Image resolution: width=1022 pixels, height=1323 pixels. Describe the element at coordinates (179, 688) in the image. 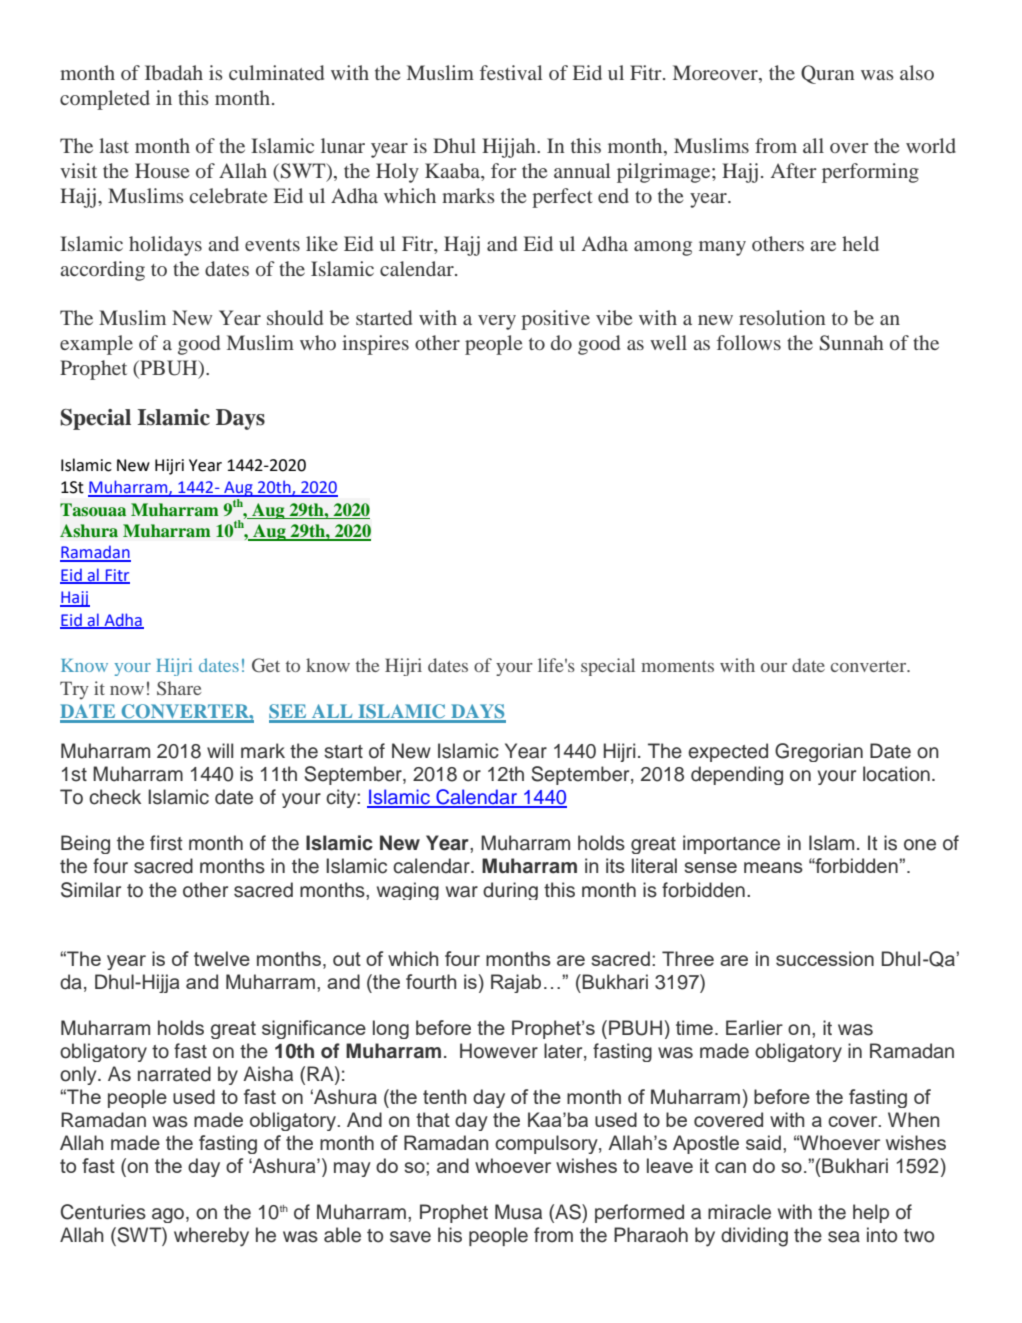

I see `Share` at that location.
